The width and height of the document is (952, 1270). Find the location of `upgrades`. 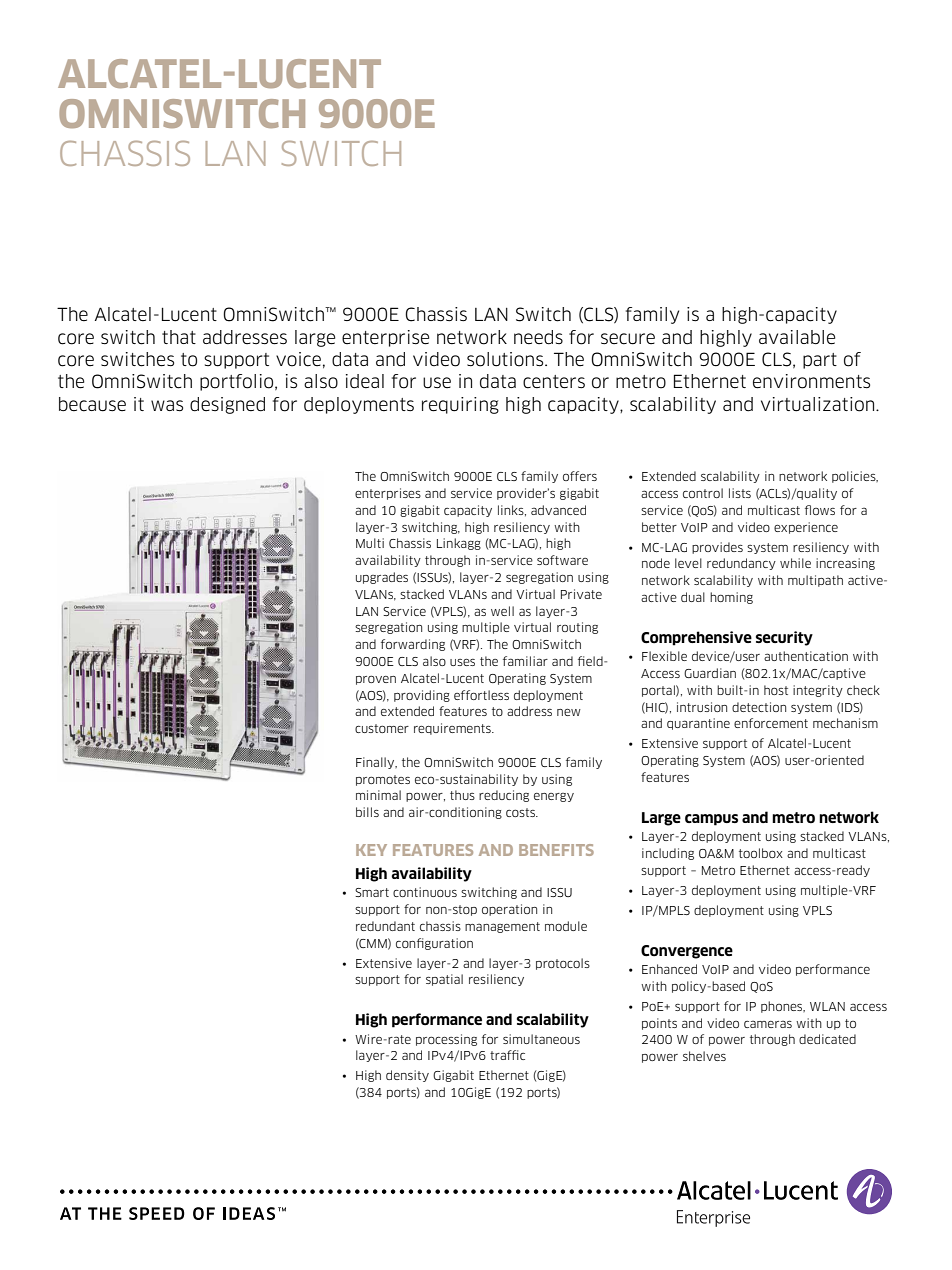

upgrades is located at coordinates (382, 578).
